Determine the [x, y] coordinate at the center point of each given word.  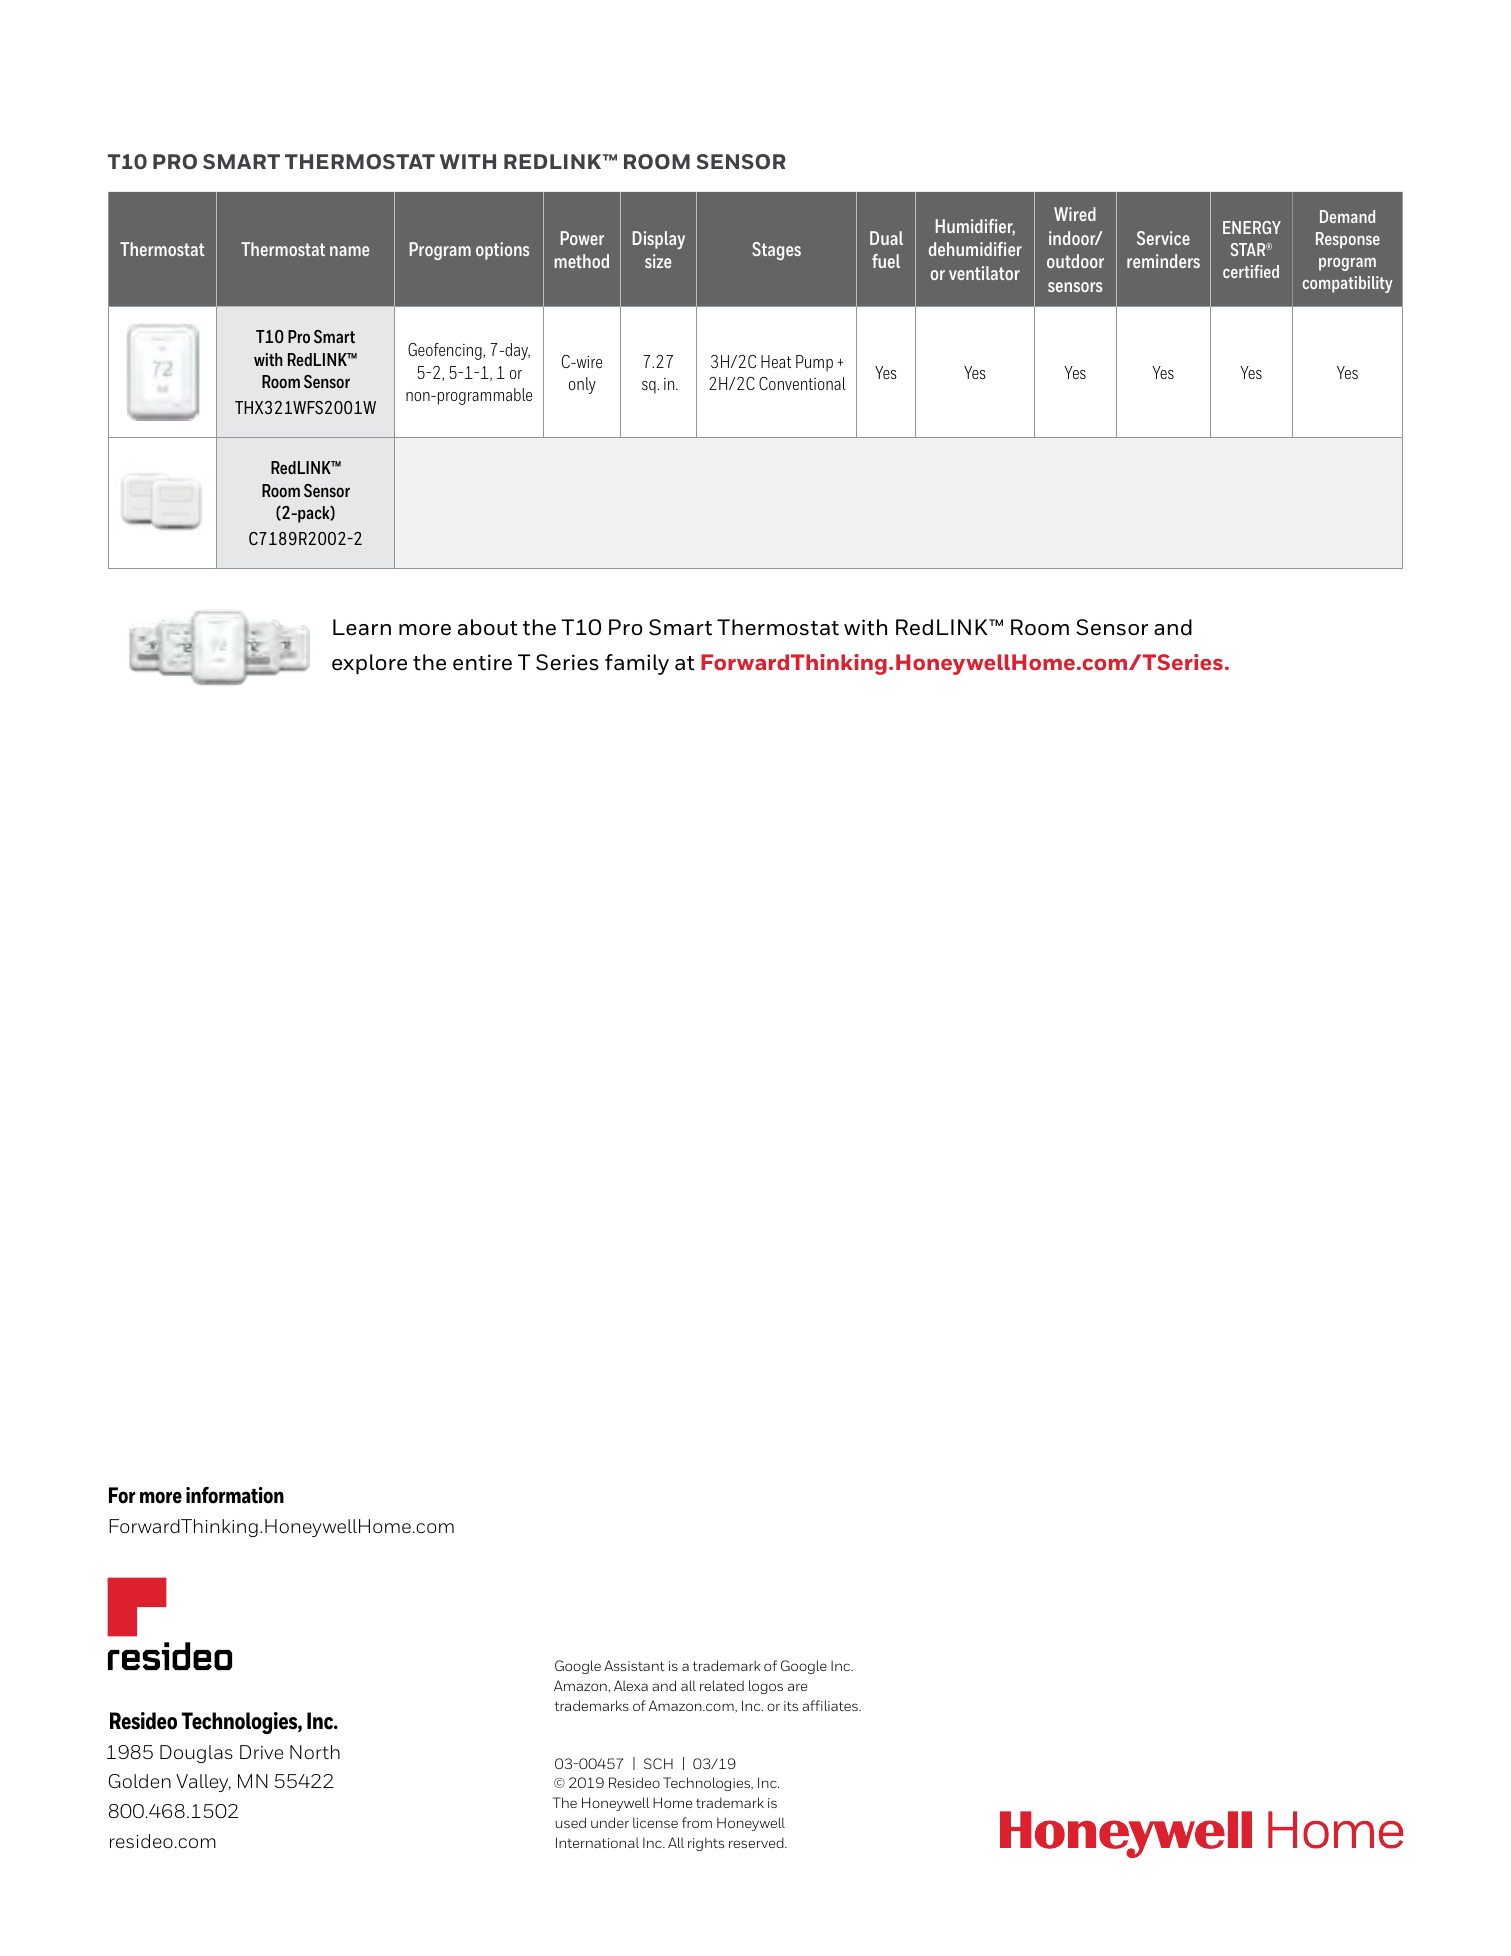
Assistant [634, 1665]
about [488, 627]
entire [482, 662]
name [349, 251]
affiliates [831, 1705]
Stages [776, 251]
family [637, 664]
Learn [362, 627]
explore [369, 664]
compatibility [1348, 284]
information [235, 1495]
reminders [1163, 261]
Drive [261, 1752]
